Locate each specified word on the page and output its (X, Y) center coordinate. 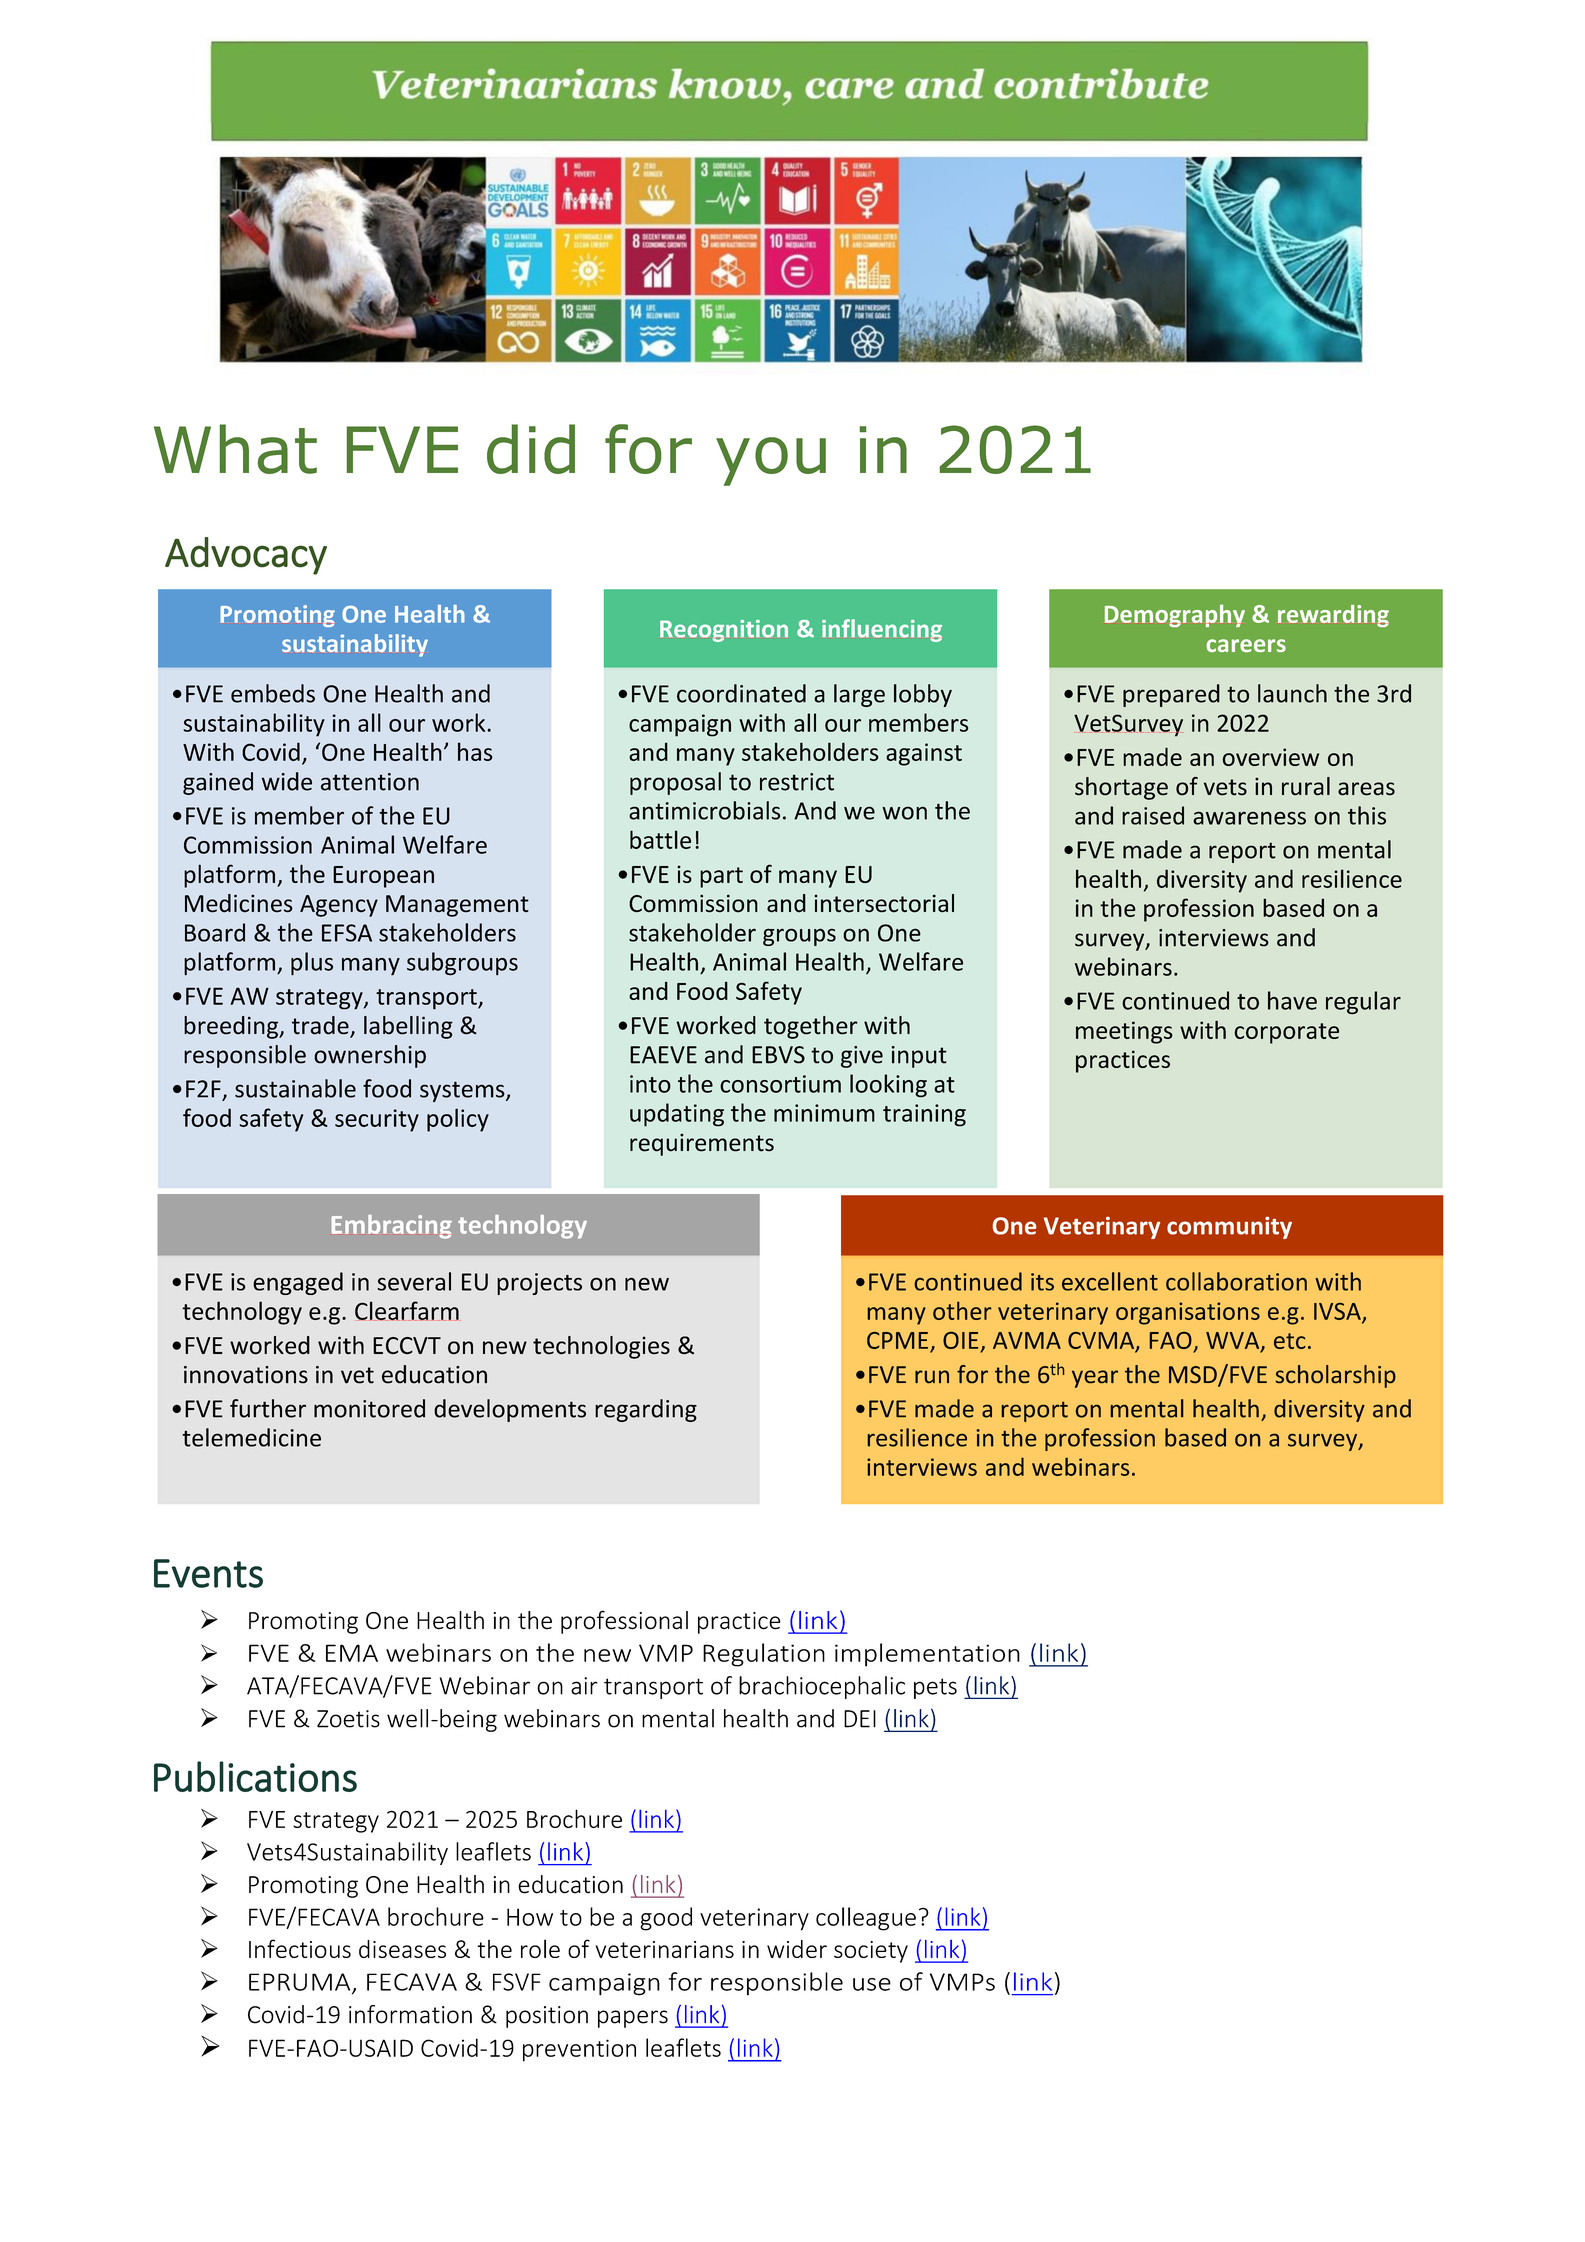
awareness (1249, 818)
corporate (1286, 1033)
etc (1290, 1341)
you (771, 461)
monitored (369, 1408)
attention (370, 782)
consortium (780, 1084)
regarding (646, 1410)
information (410, 2014)
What (235, 449)
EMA (352, 1653)
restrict (797, 782)
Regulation (764, 1655)
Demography (1175, 615)
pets (935, 1688)
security (377, 1120)
